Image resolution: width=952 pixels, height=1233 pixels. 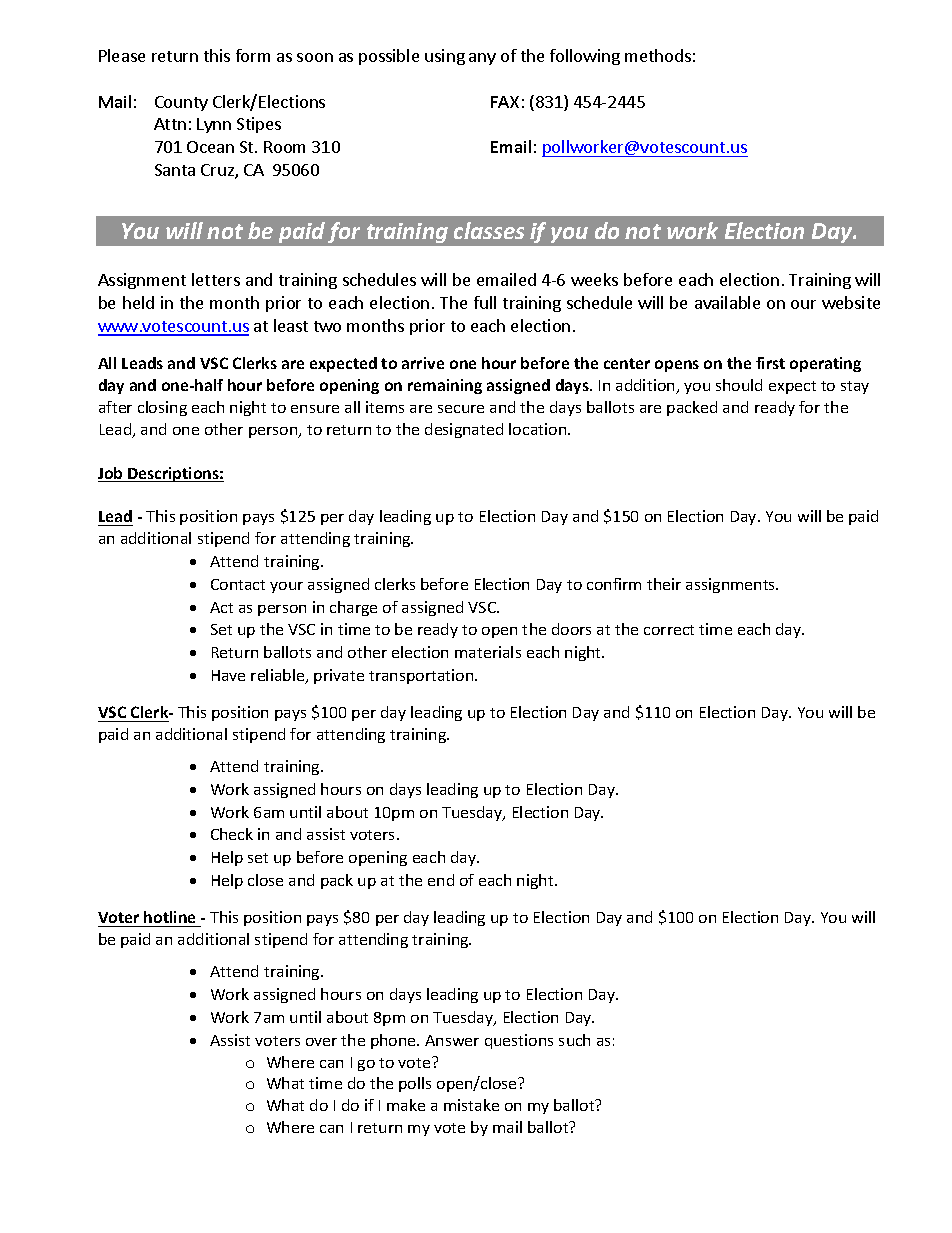 What do you see at coordinates (238, 584) in the page?
I see `Contact` at bounding box center [238, 584].
